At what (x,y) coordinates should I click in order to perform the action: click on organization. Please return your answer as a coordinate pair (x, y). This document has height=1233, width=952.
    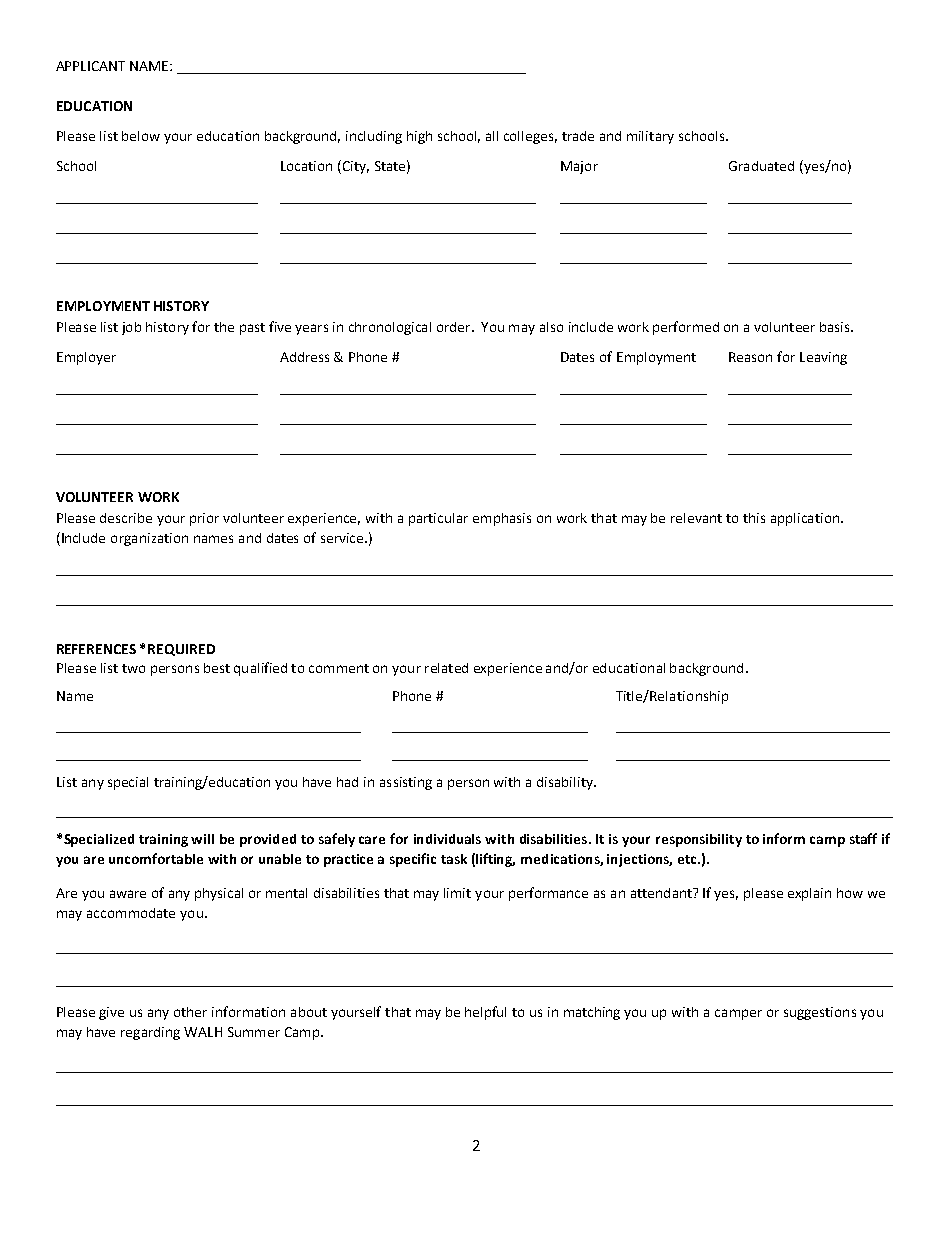
    Looking at the image, I should click on (149, 539).
